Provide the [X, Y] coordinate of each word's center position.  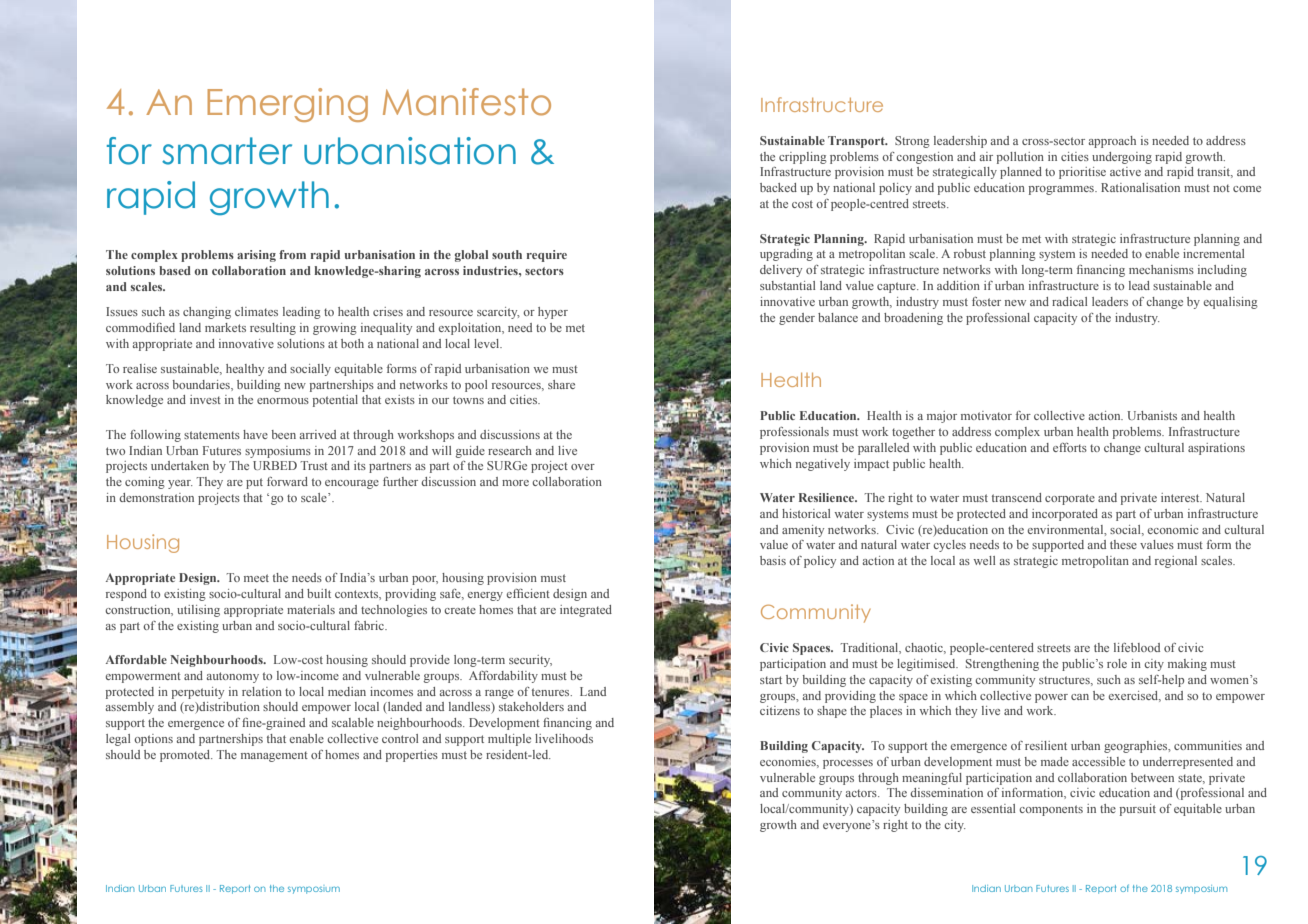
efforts [1070, 447]
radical [1069, 301]
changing [207, 313]
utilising [198, 611]
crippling [803, 158]
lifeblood [1137, 647]
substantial [787, 285]
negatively [823, 465]
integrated [586, 611]
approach [1112, 142]
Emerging [287, 105]
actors [862, 793]
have [255, 434]
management [274, 756]
